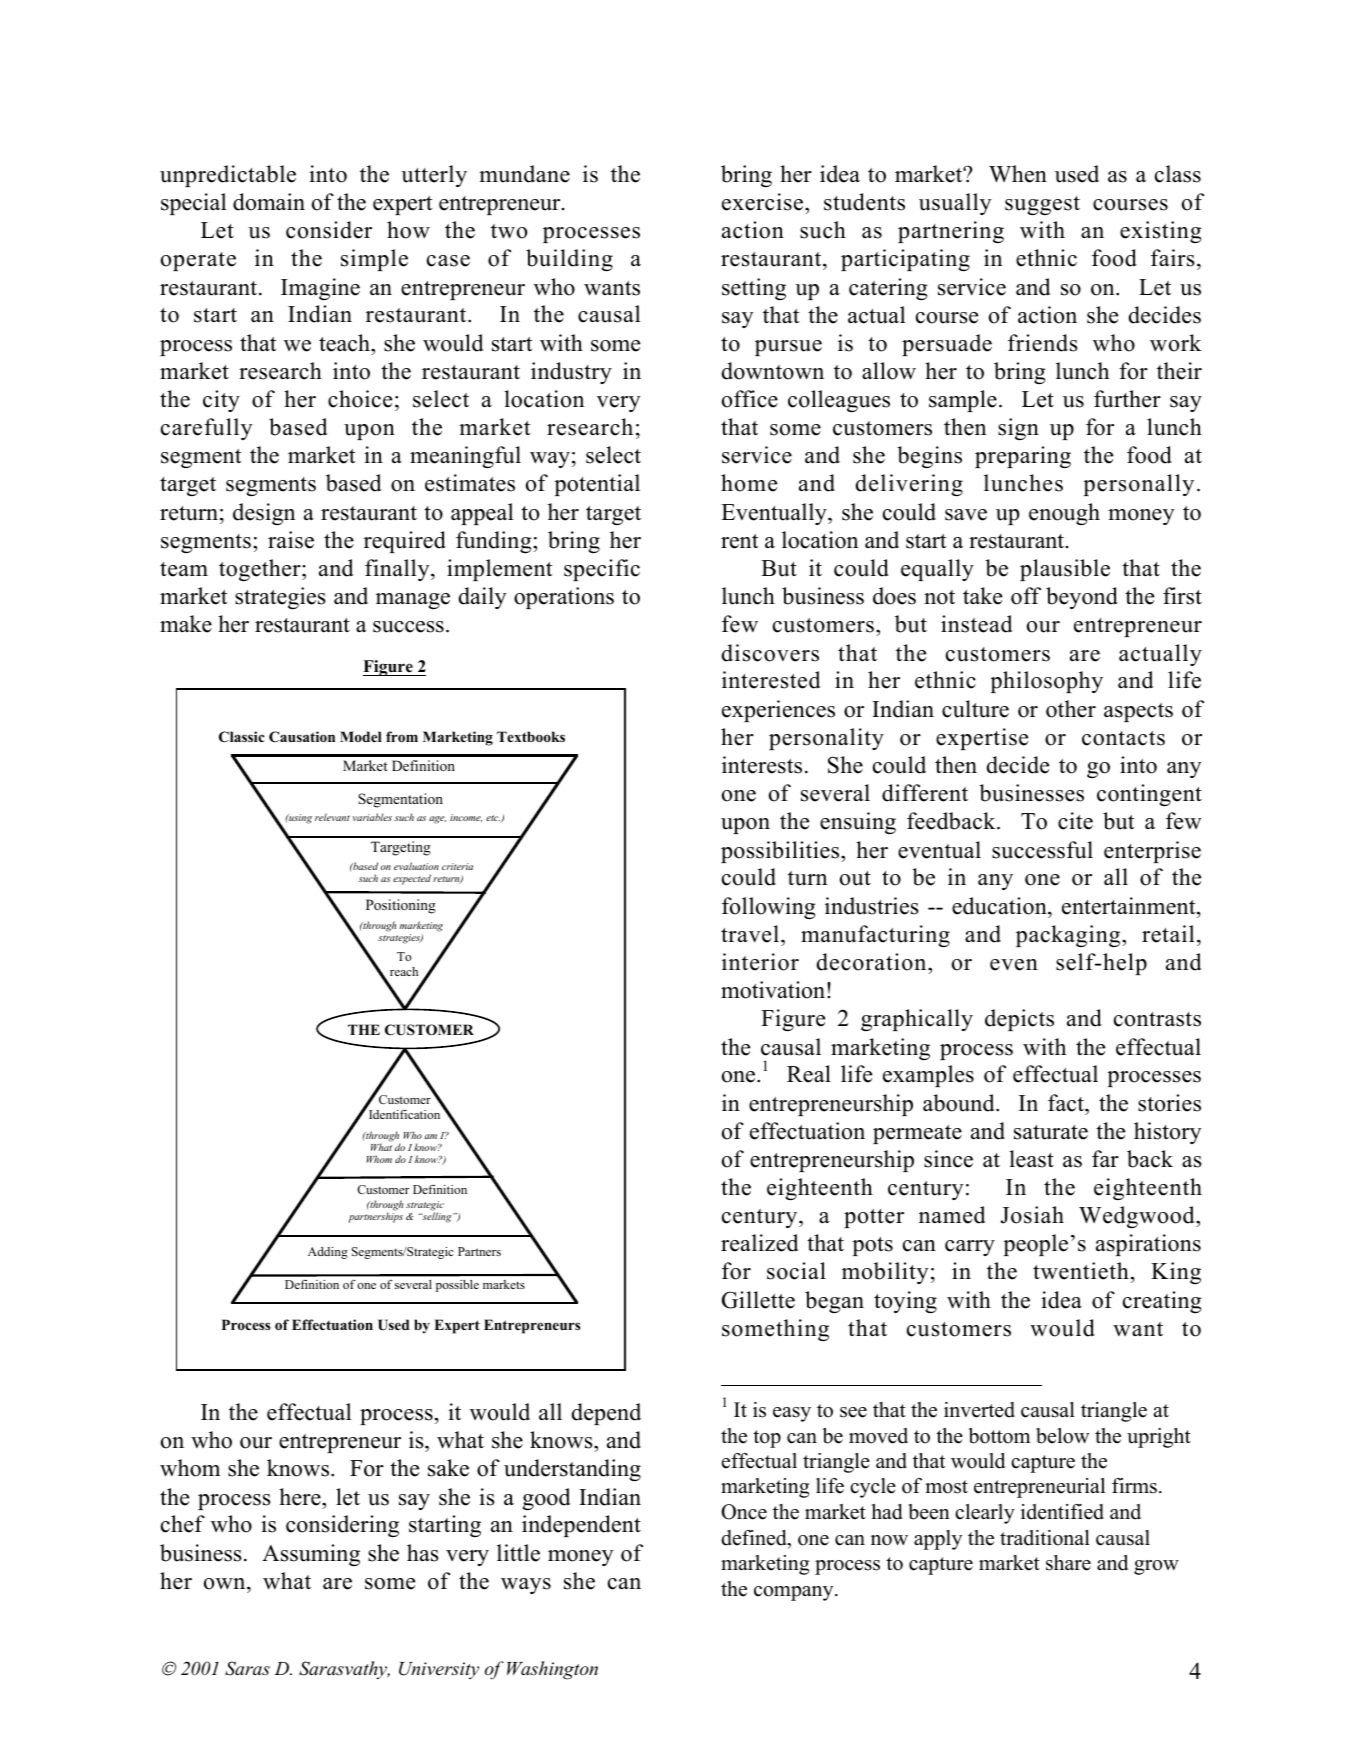 This screenshot has height=1762, width=1362. Describe the element at coordinates (1042, 205) in the screenshot. I see `suggest` at that location.
